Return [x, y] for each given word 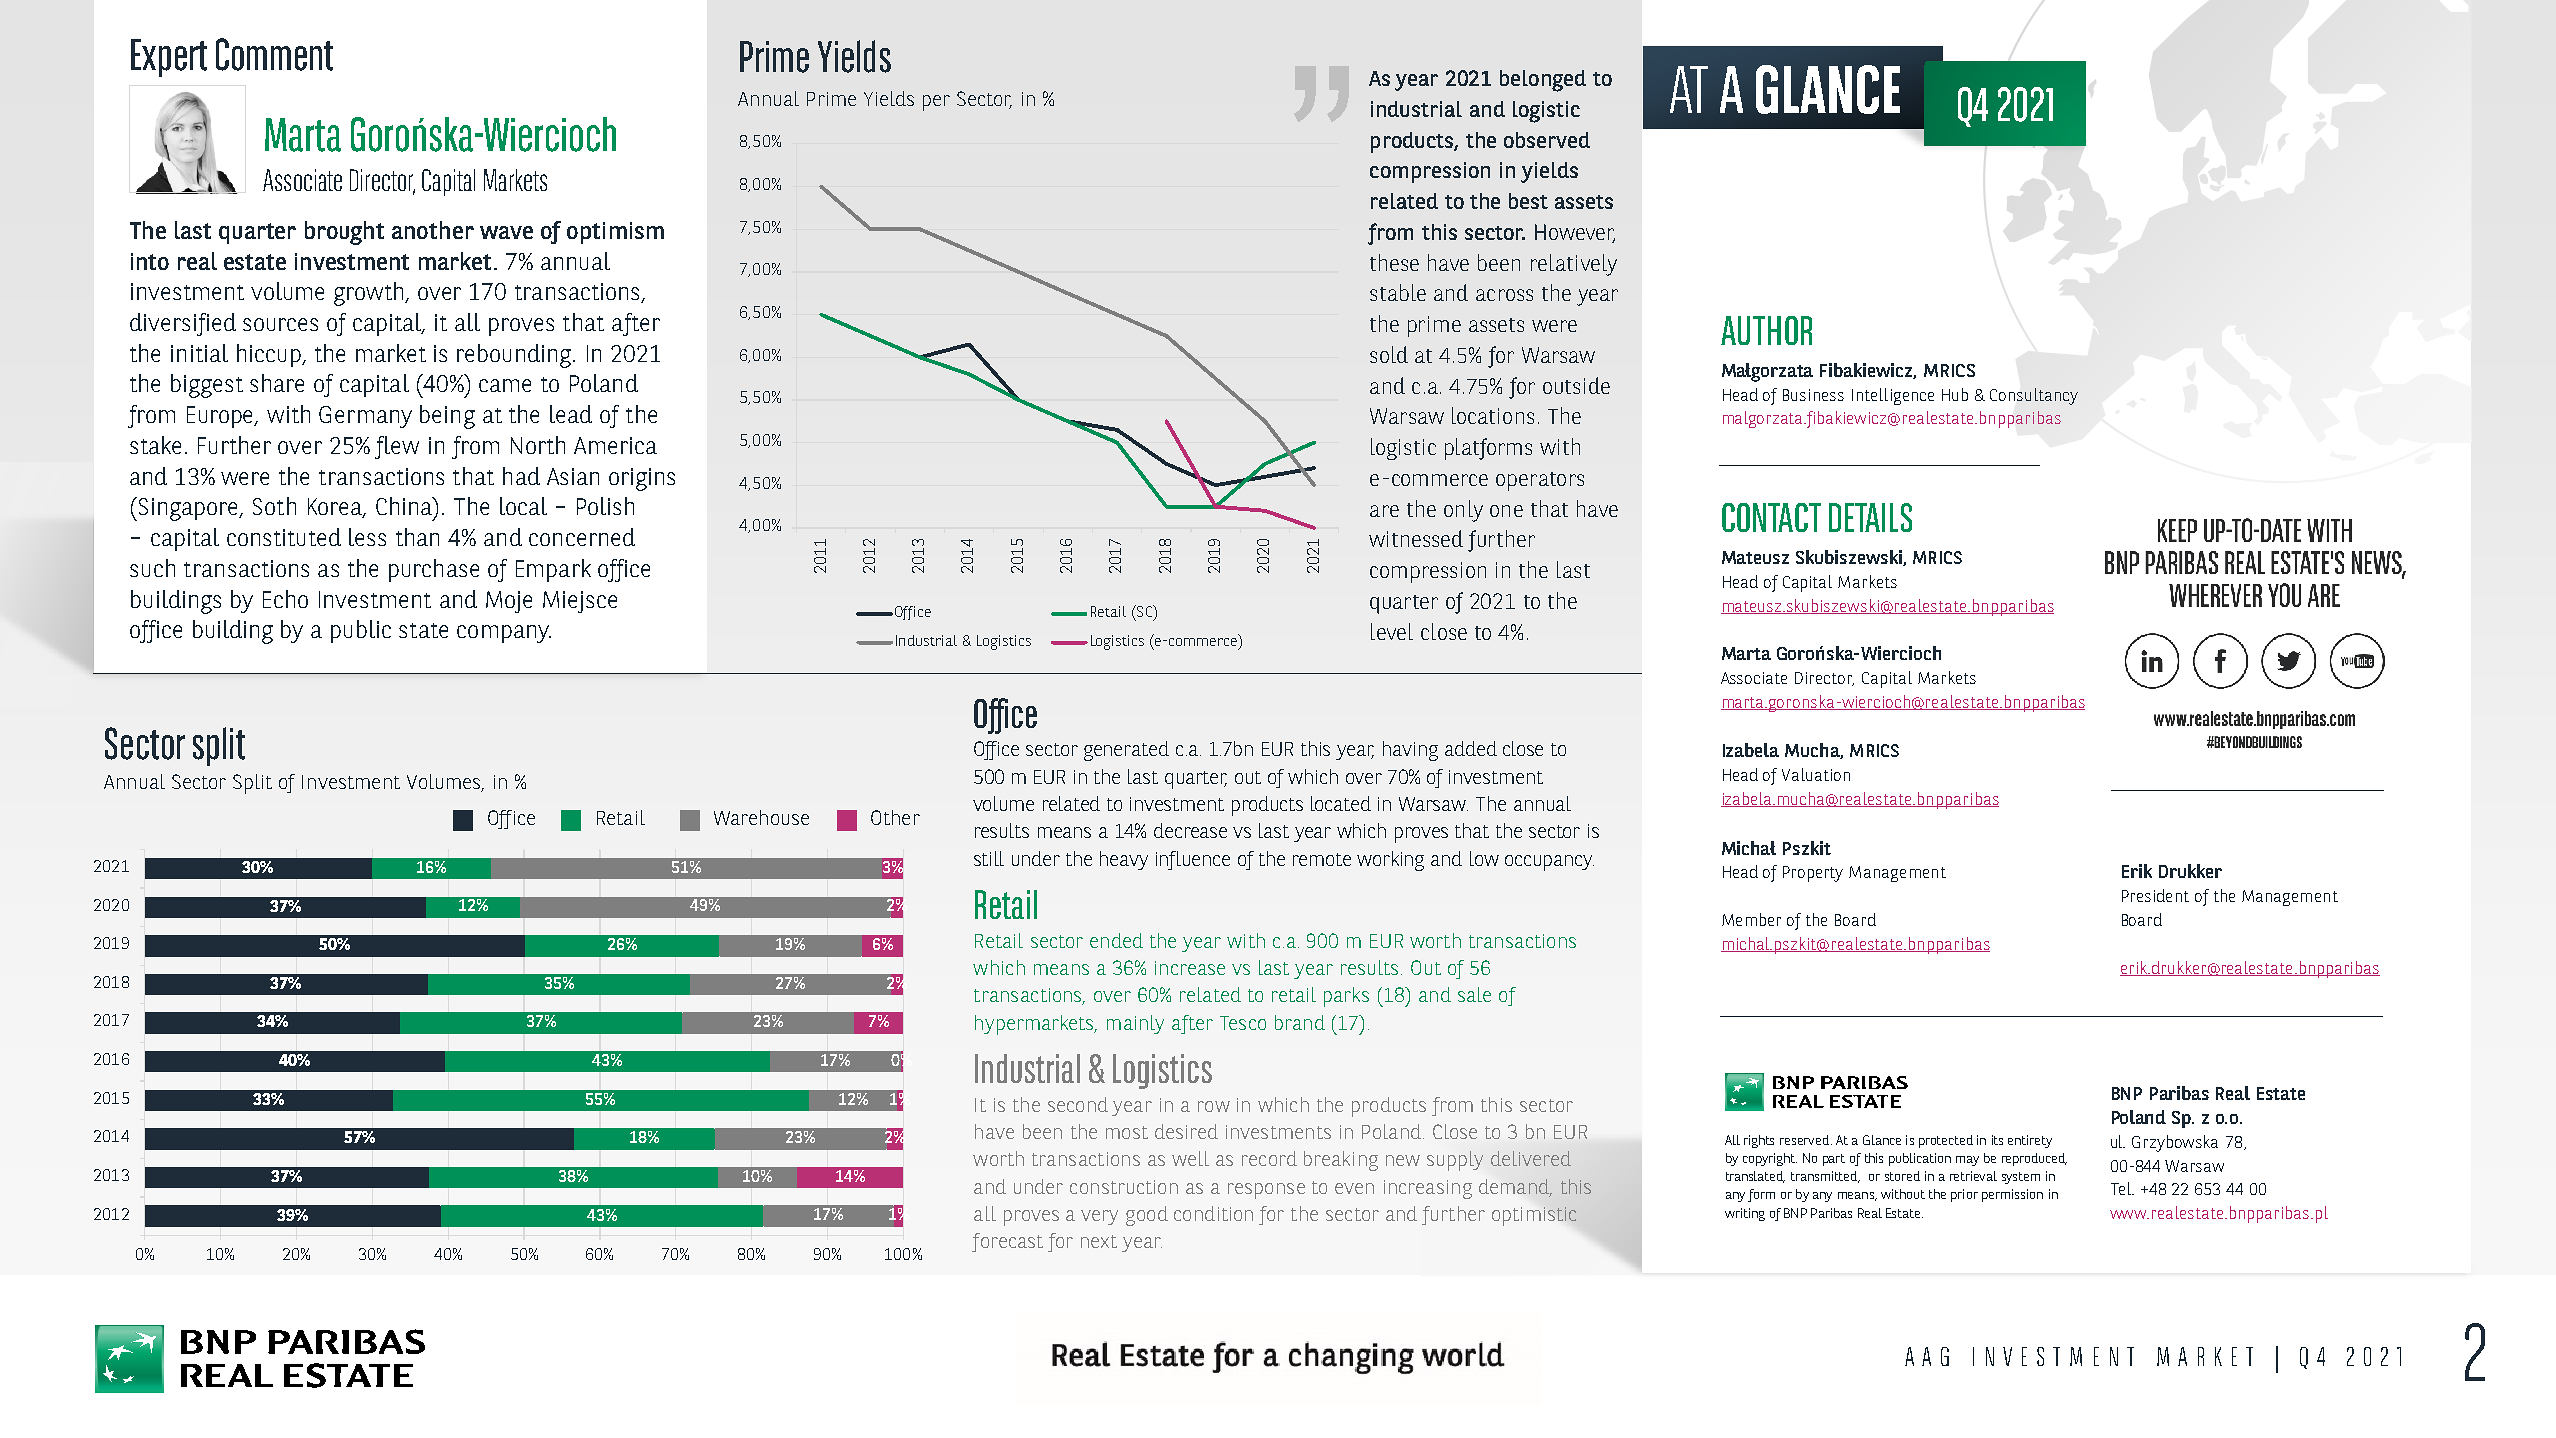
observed [1547, 140]
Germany [365, 417]
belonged [1543, 81]
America [615, 445]
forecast [1007, 1242]
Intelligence [1893, 396]
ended [1116, 940]
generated [1126, 751]
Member [1751, 919]
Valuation [1816, 774]
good [1147, 1216]
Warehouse [761, 817]
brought [344, 233]
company [504, 634]
